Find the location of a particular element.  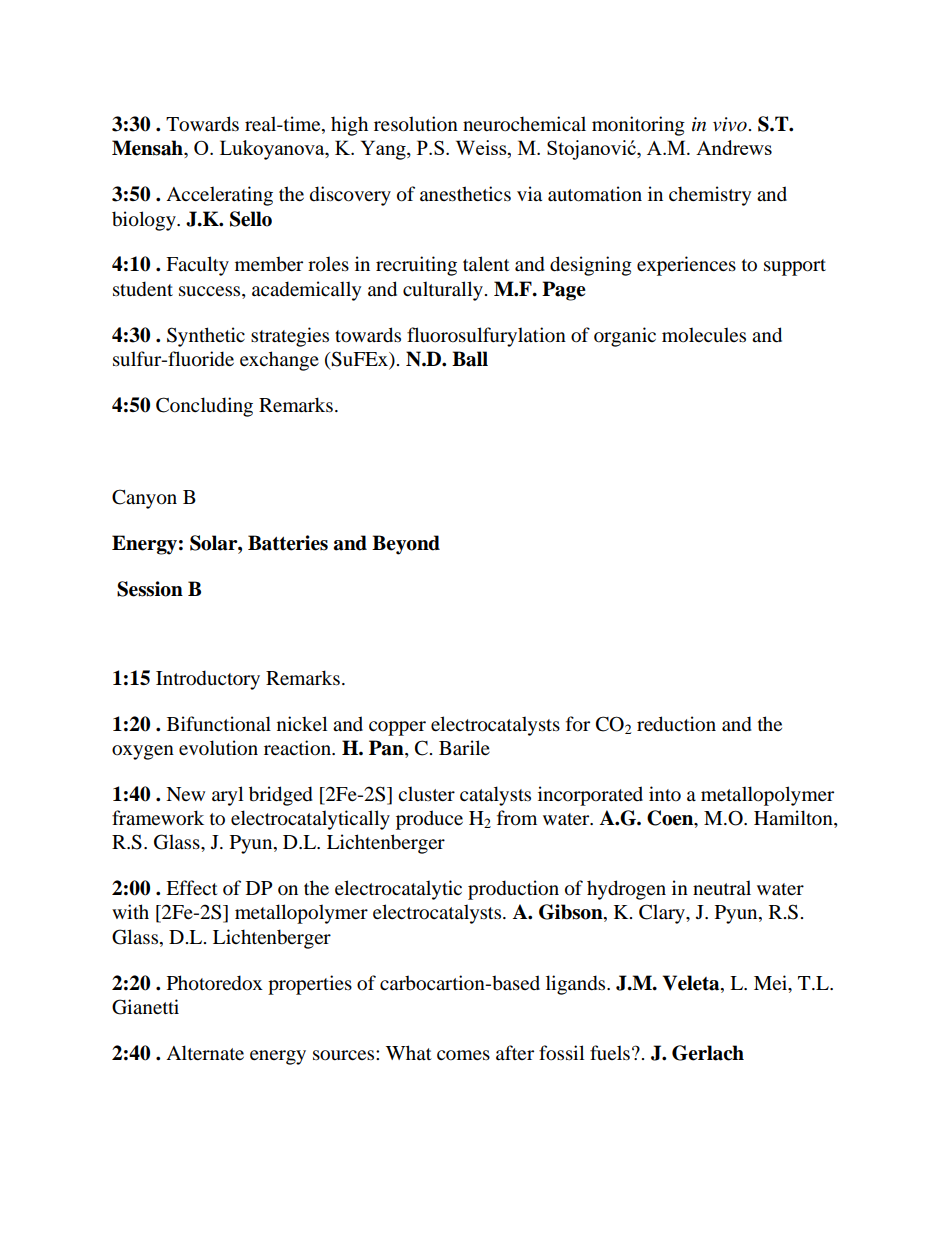

Alternate is located at coordinates (205, 1053).
